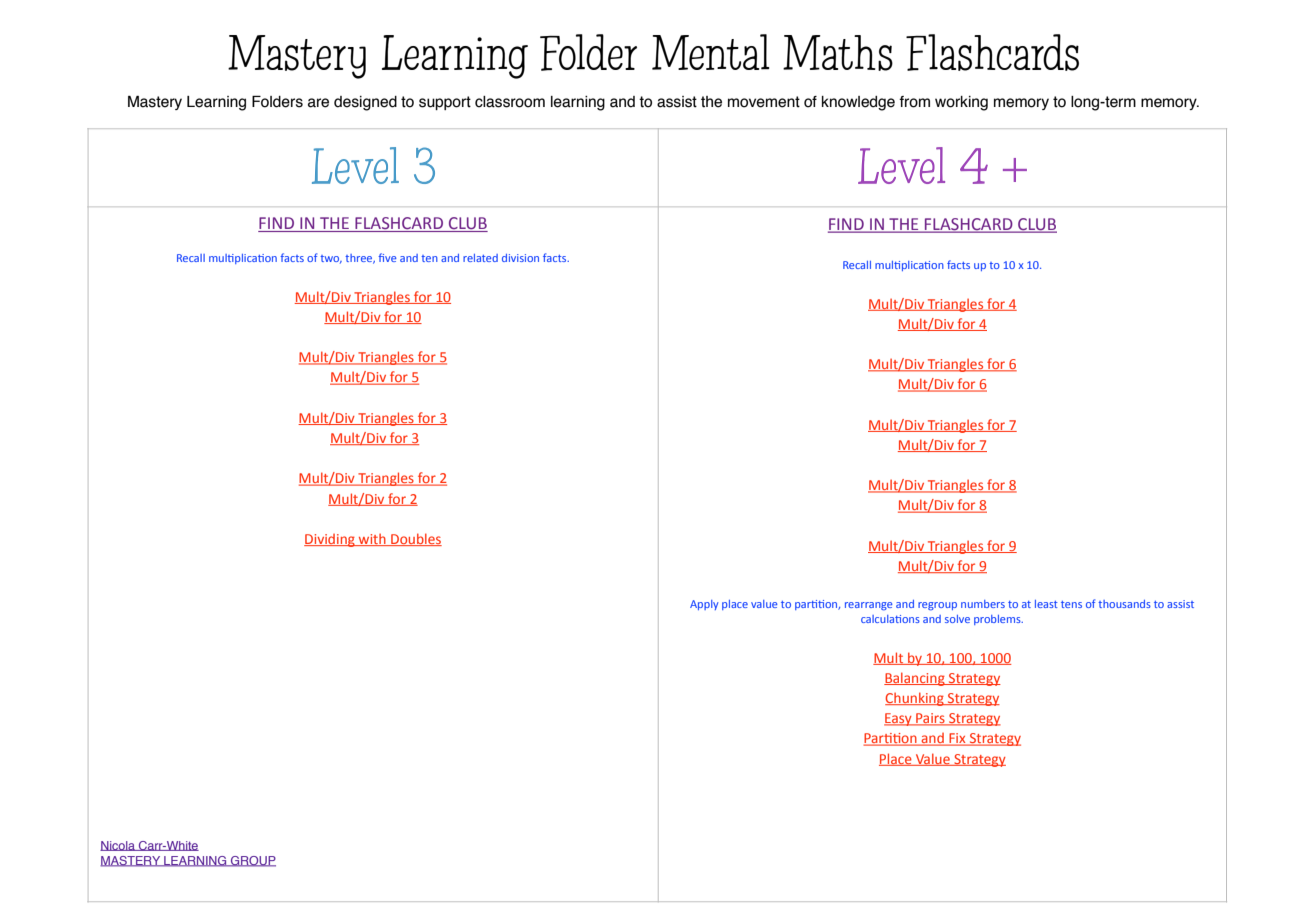 The height and width of the screenshot is (924, 1308). I want to click on Fix, so click(957, 739).
